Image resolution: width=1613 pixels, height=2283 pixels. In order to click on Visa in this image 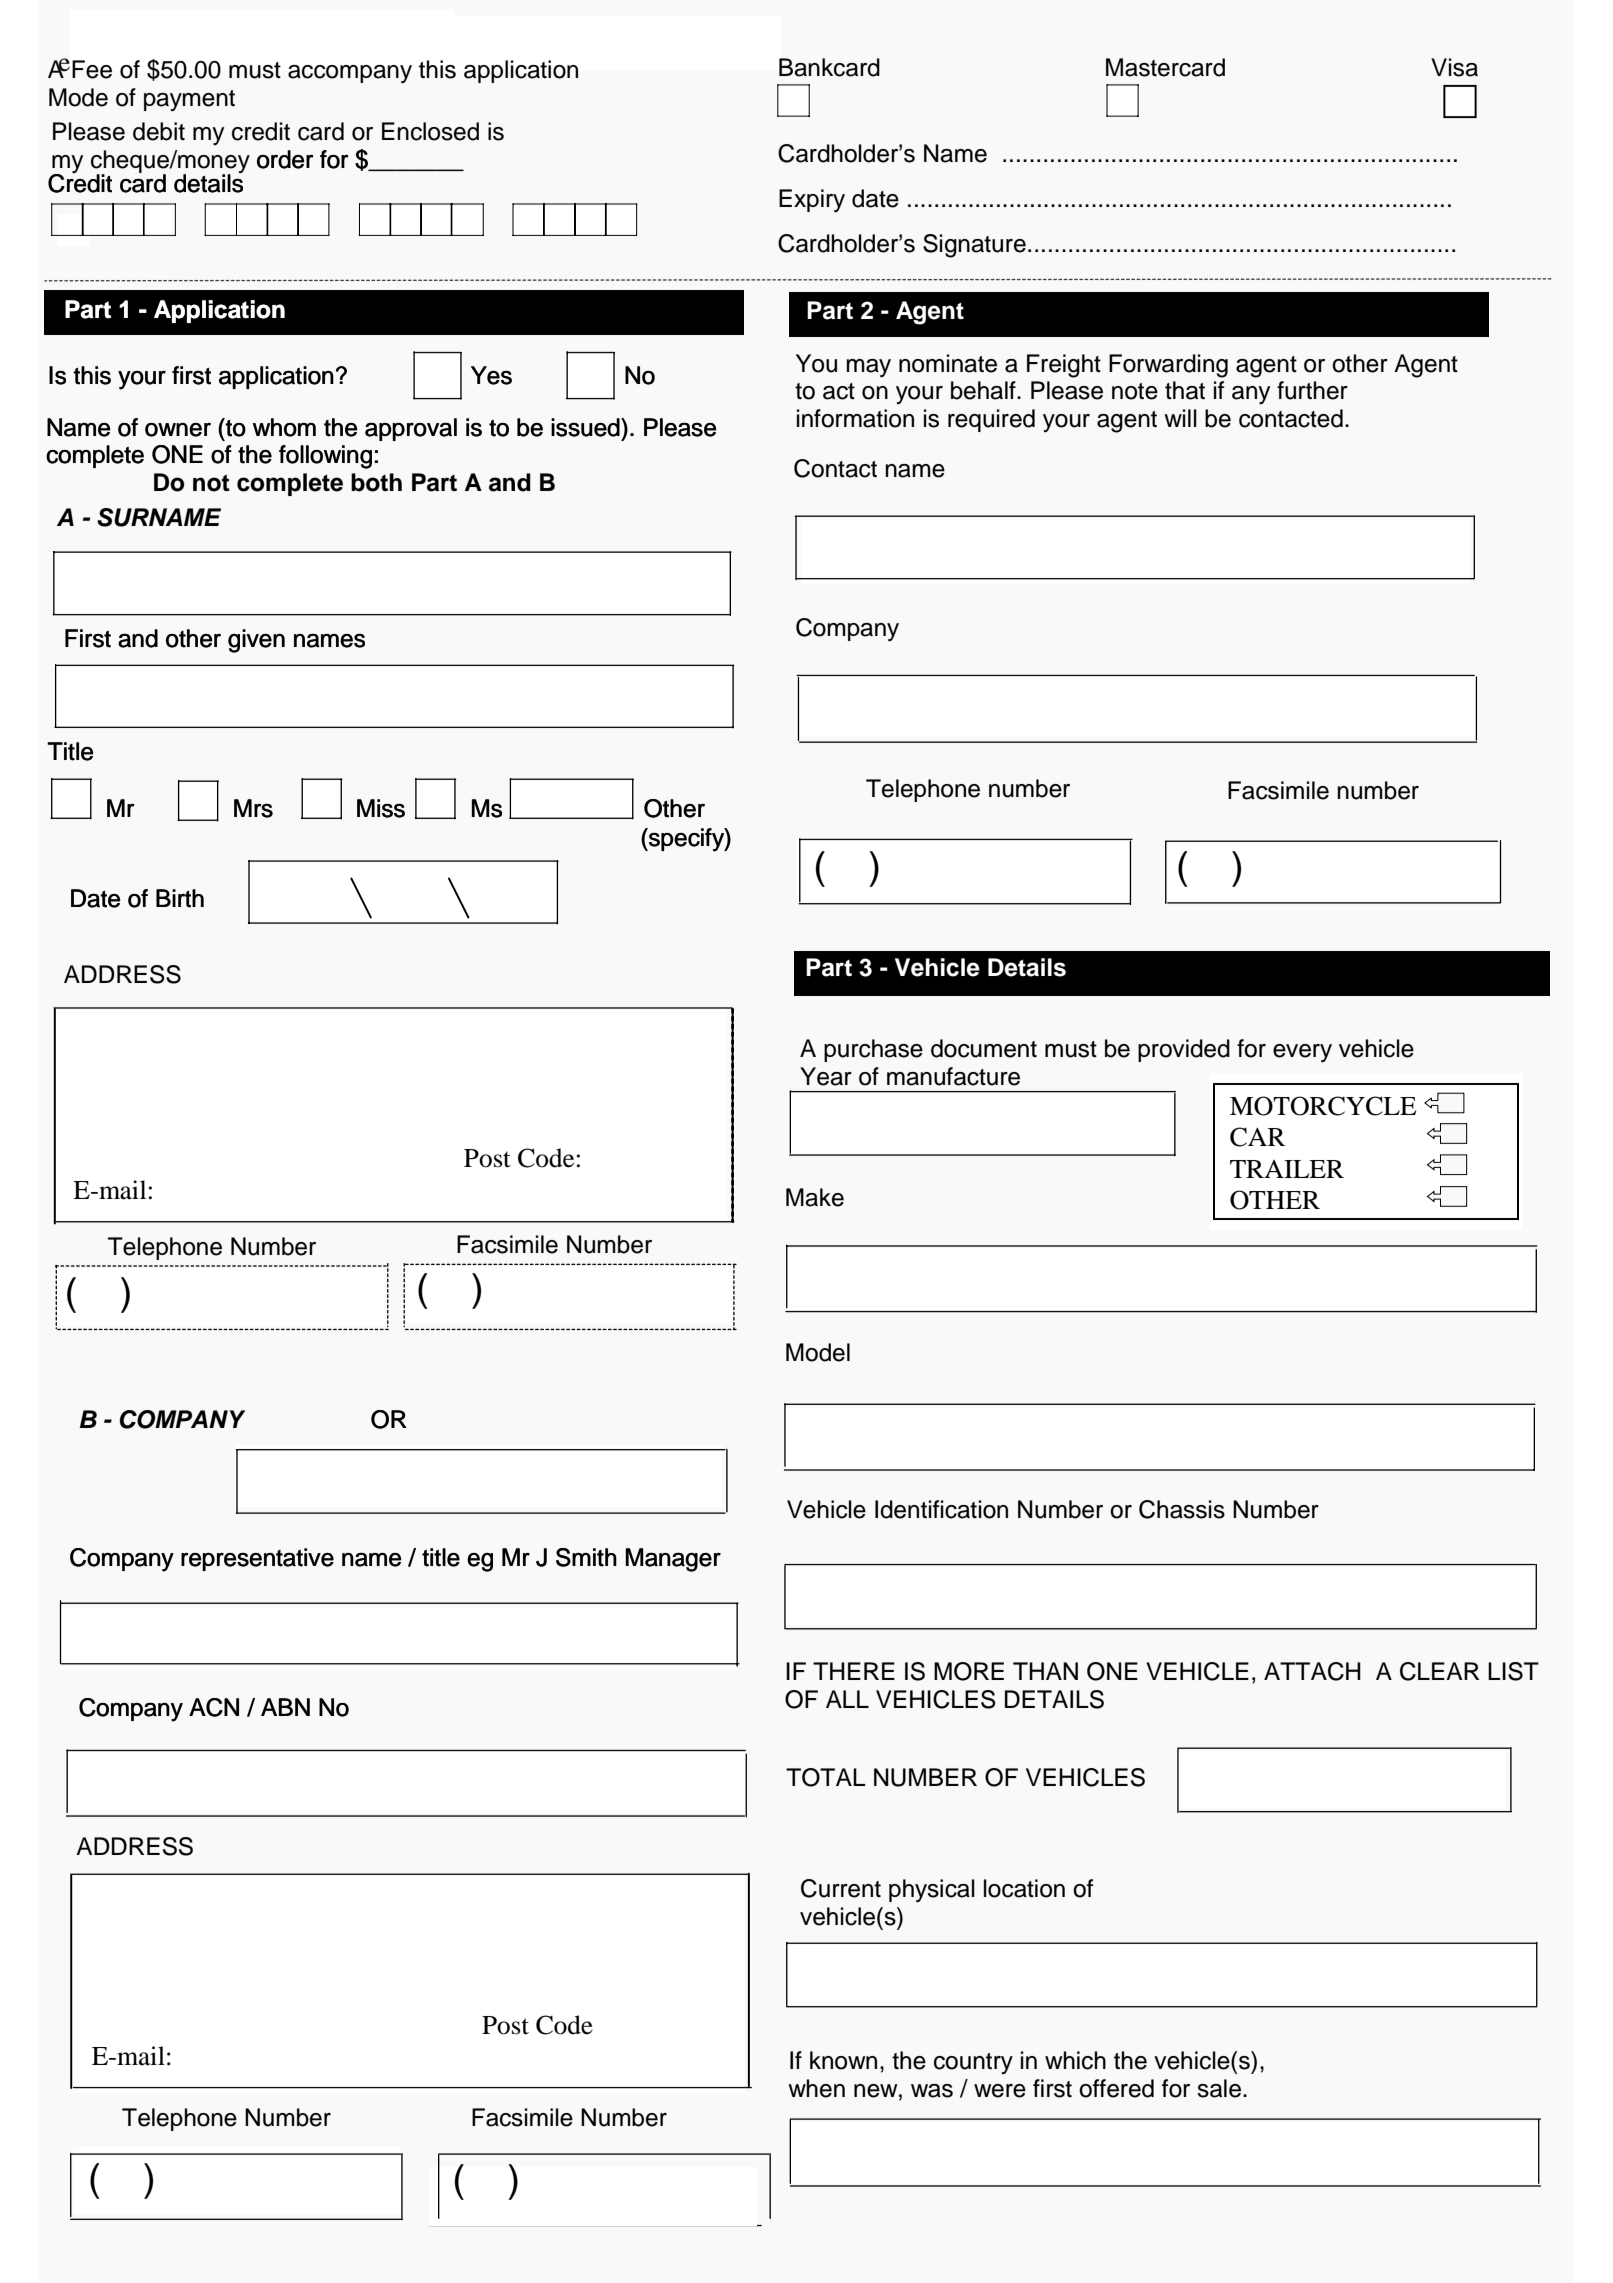, I will do `click(1454, 67)`.
